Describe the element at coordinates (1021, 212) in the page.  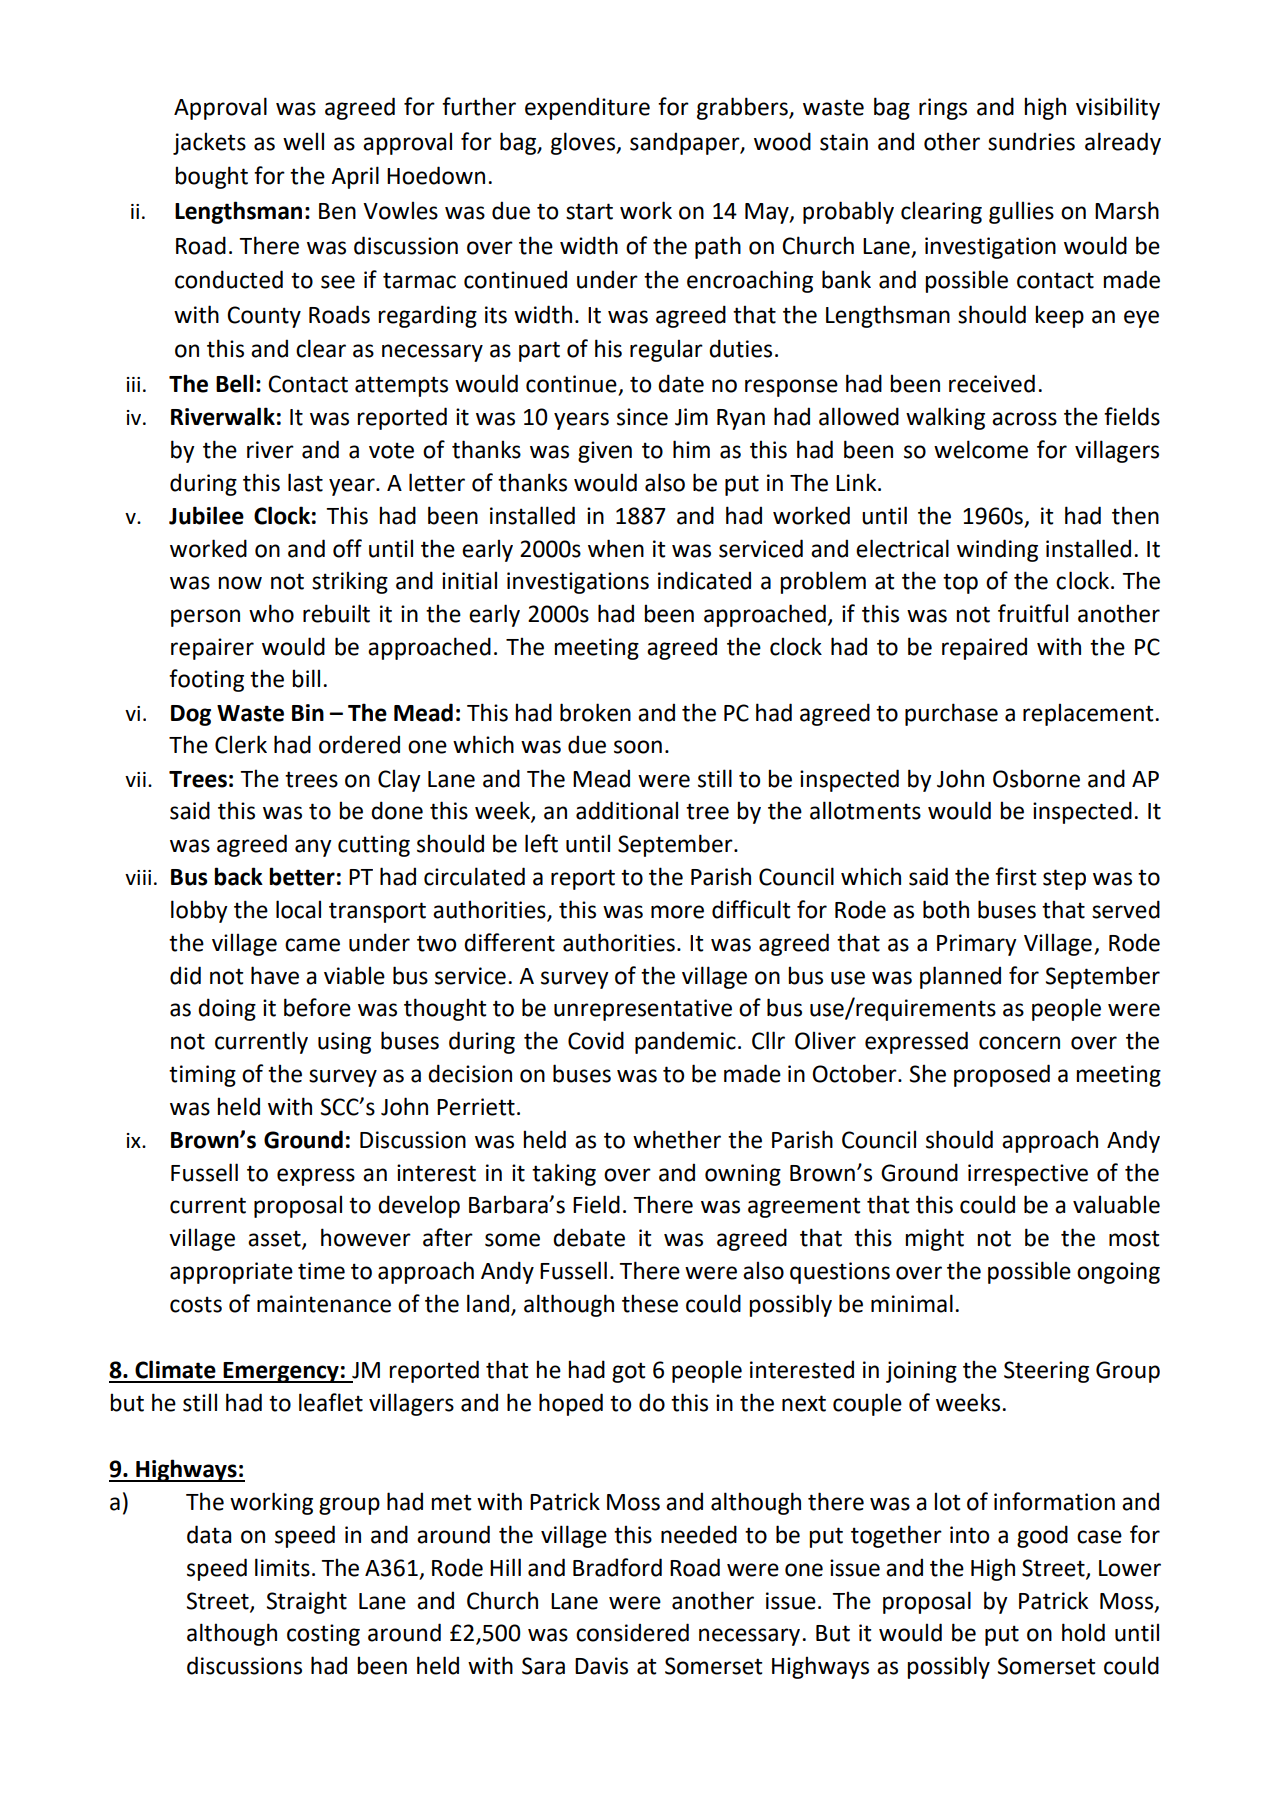
I see `gullies` at that location.
